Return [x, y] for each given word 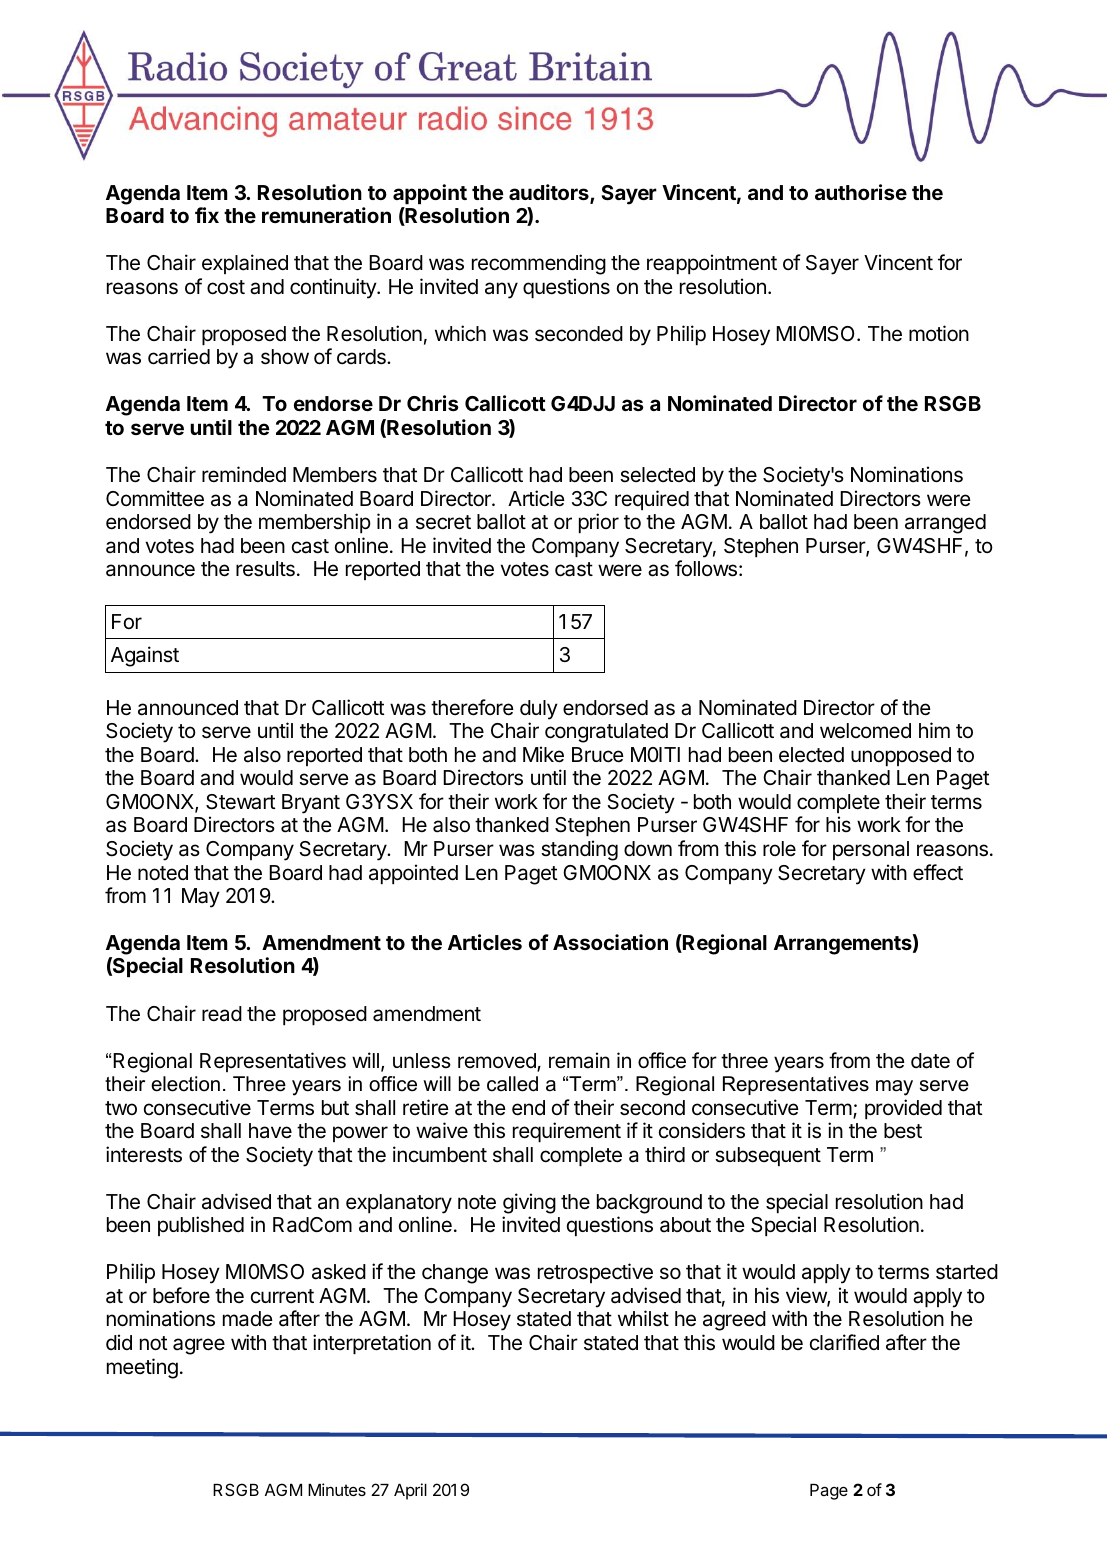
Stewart [241, 802]
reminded [244, 474]
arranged [945, 524]
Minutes [337, 1489]
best [903, 1131]
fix [207, 215]
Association [610, 942]
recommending [539, 264]
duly [539, 710]
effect [938, 872]
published [201, 1226]
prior [599, 523]
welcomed [865, 731]
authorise [861, 192]
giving [529, 1203]
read [222, 1014]
